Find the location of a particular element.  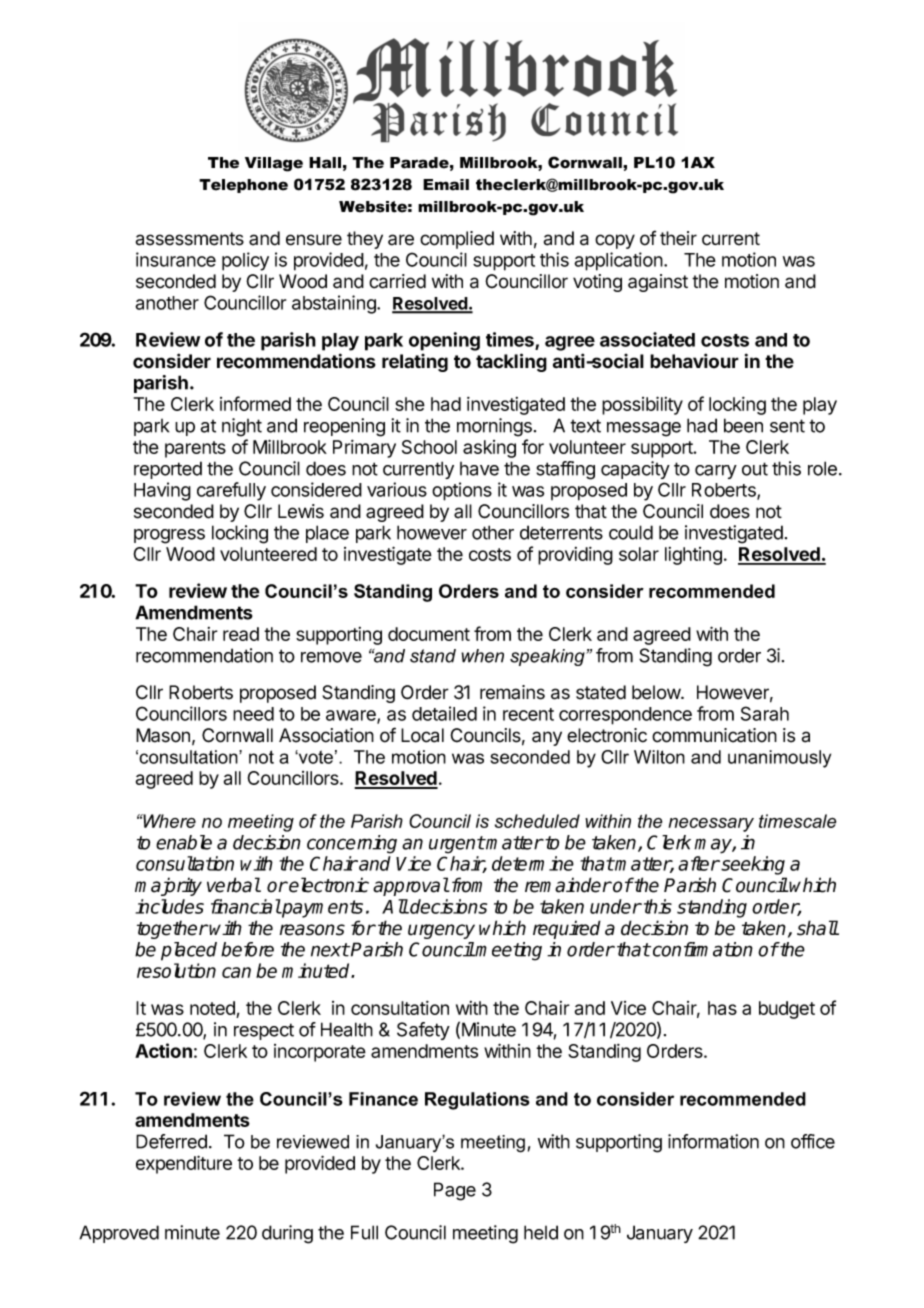

Telephone is located at coordinates (243, 186).
